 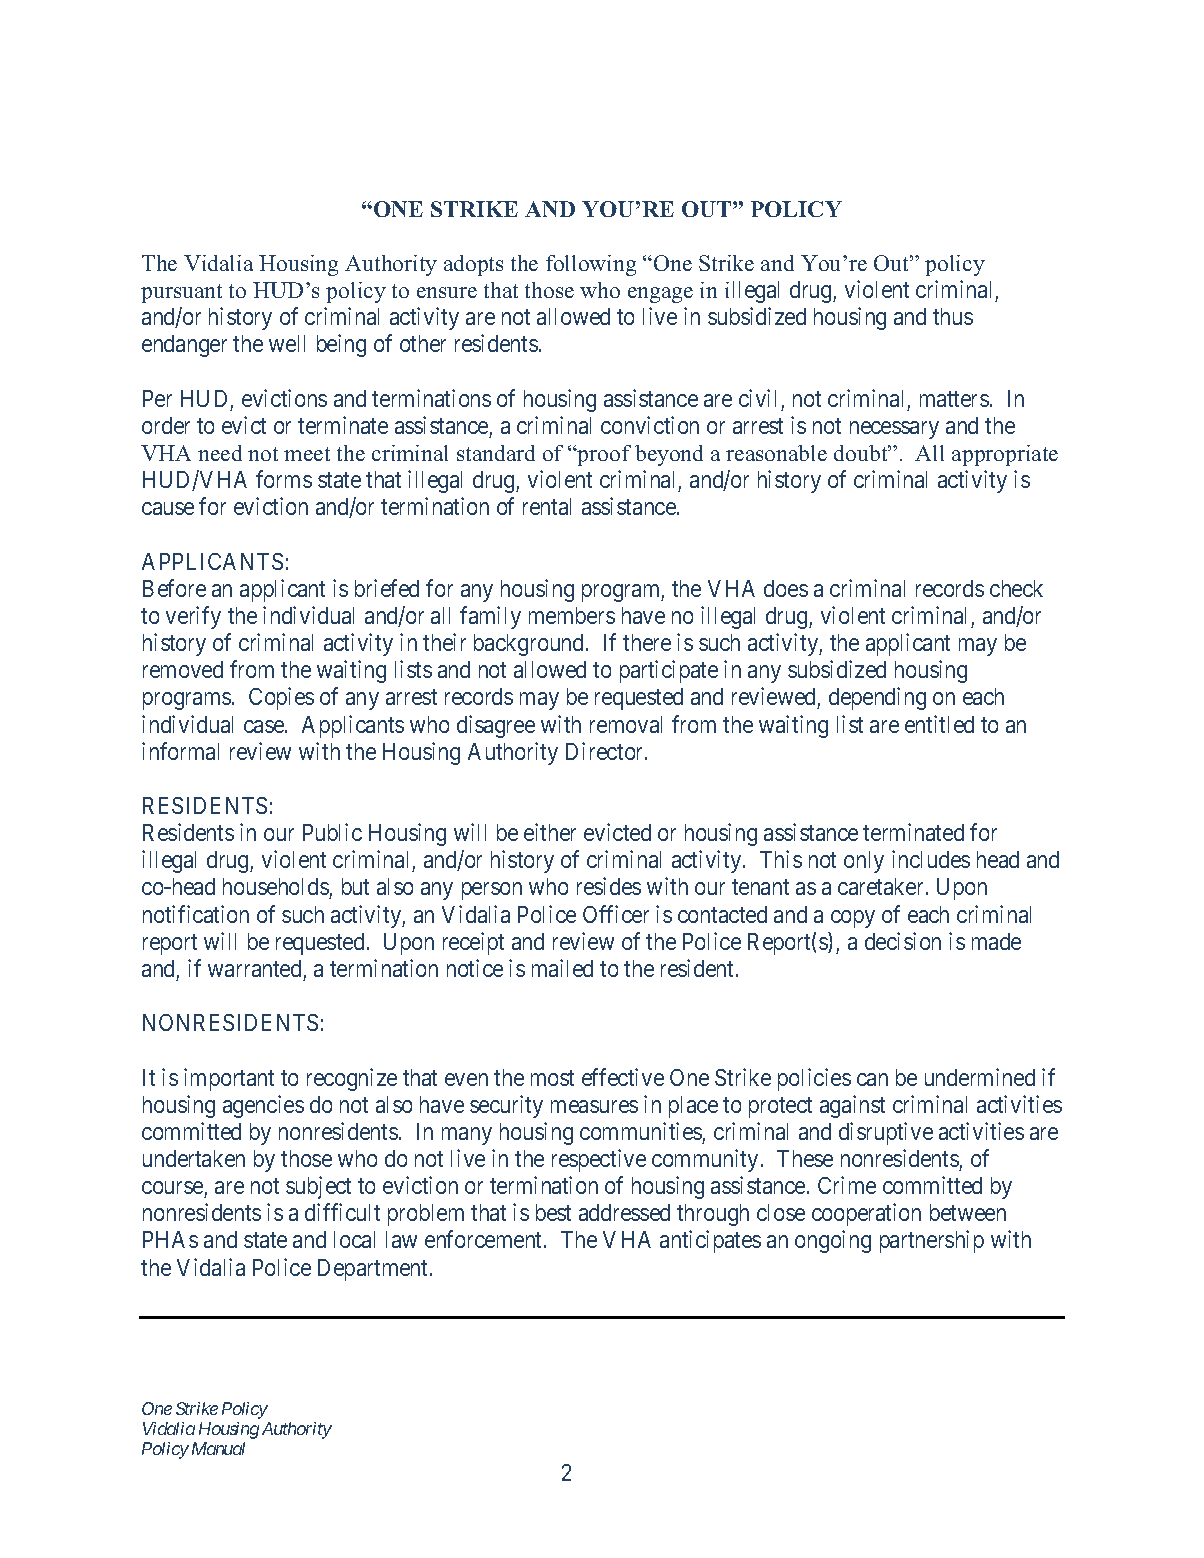 What do you see at coordinates (591, 265) in the screenshot?
I see `following` at bounding box center [591, 265].
